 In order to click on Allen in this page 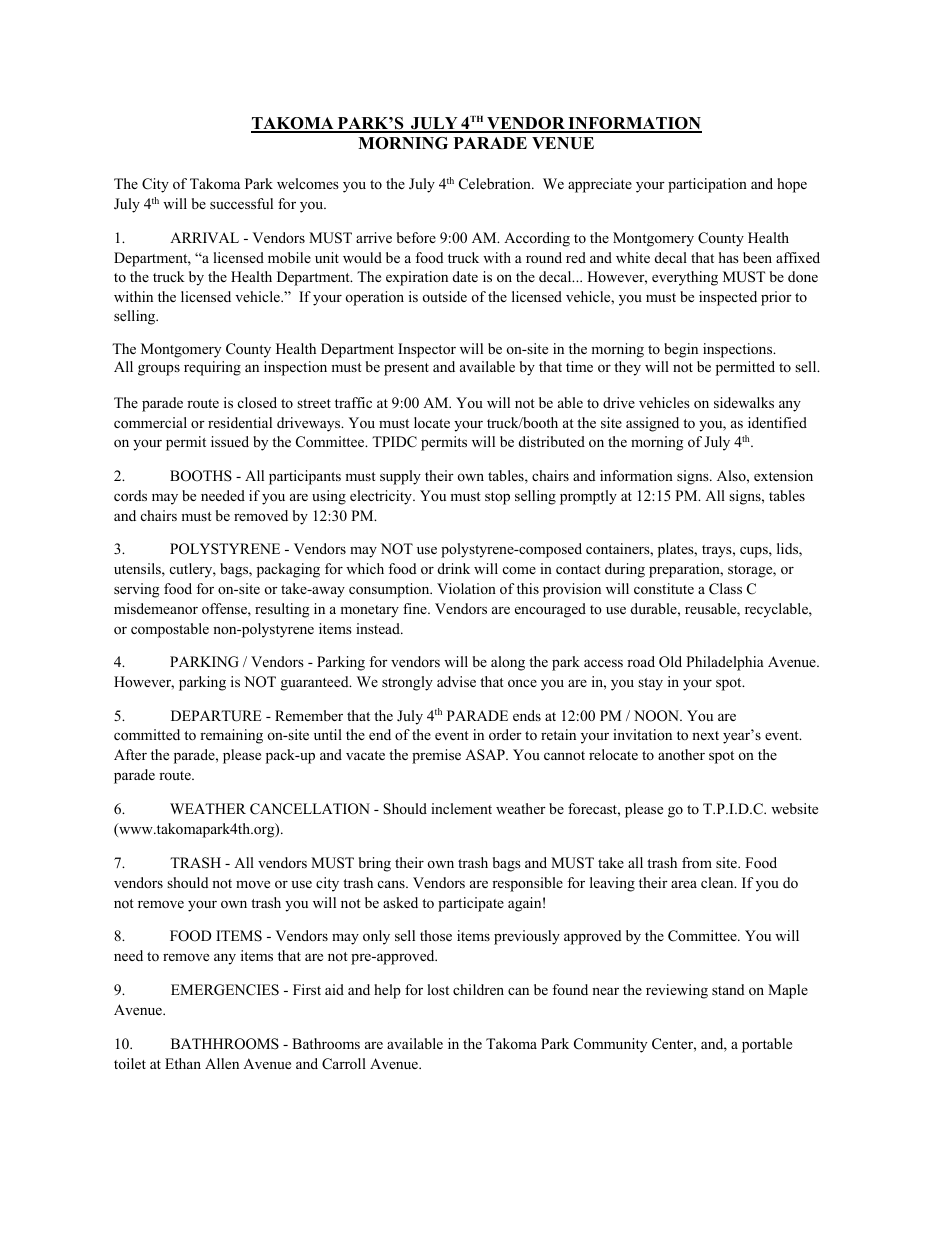, I will do `click(222, 1063)`.
